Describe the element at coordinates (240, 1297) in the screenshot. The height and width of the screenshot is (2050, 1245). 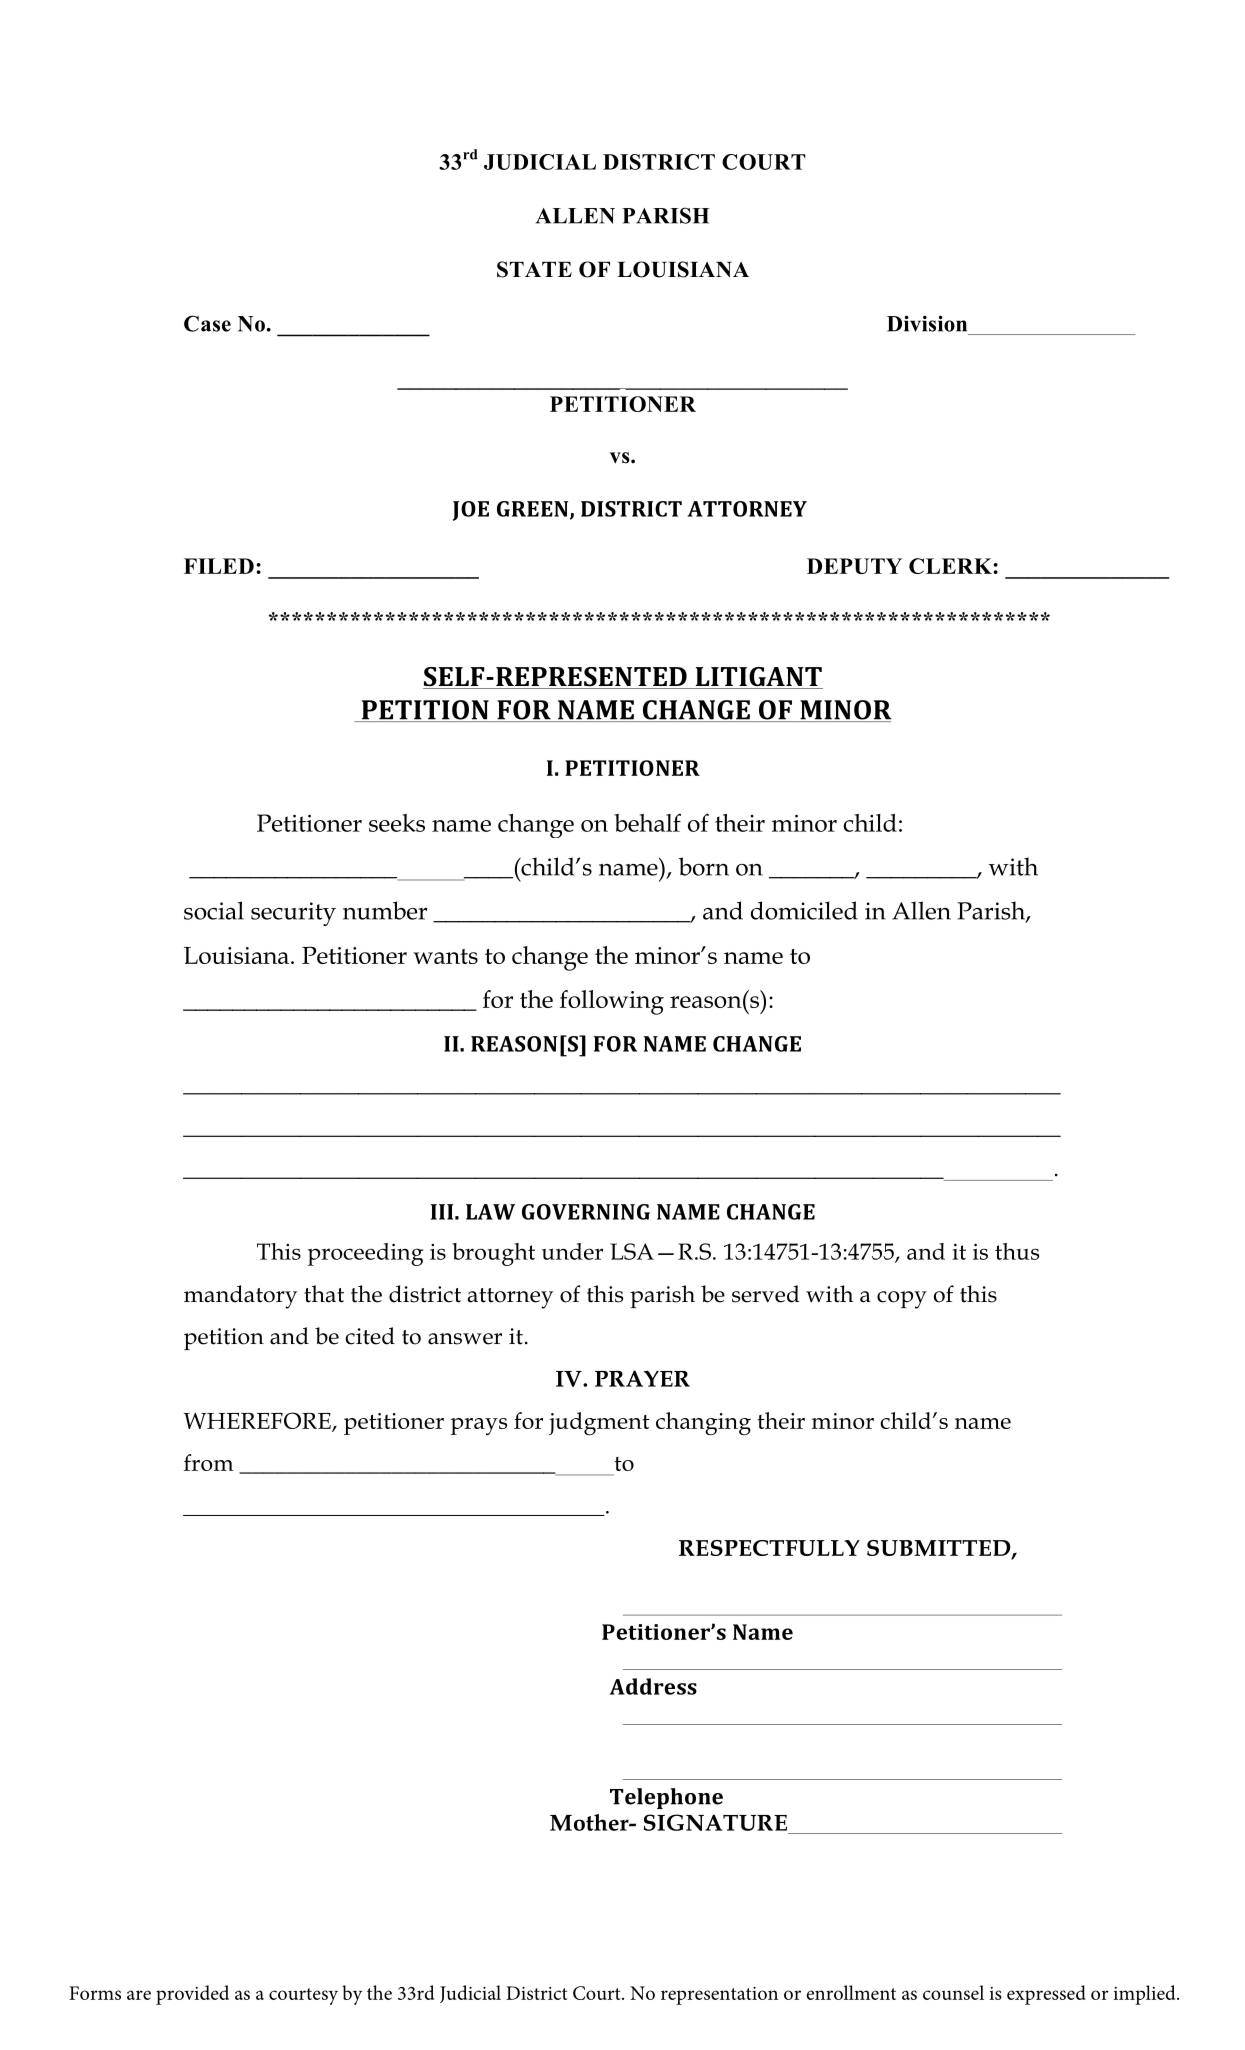
I see `mandatory` at that location.
